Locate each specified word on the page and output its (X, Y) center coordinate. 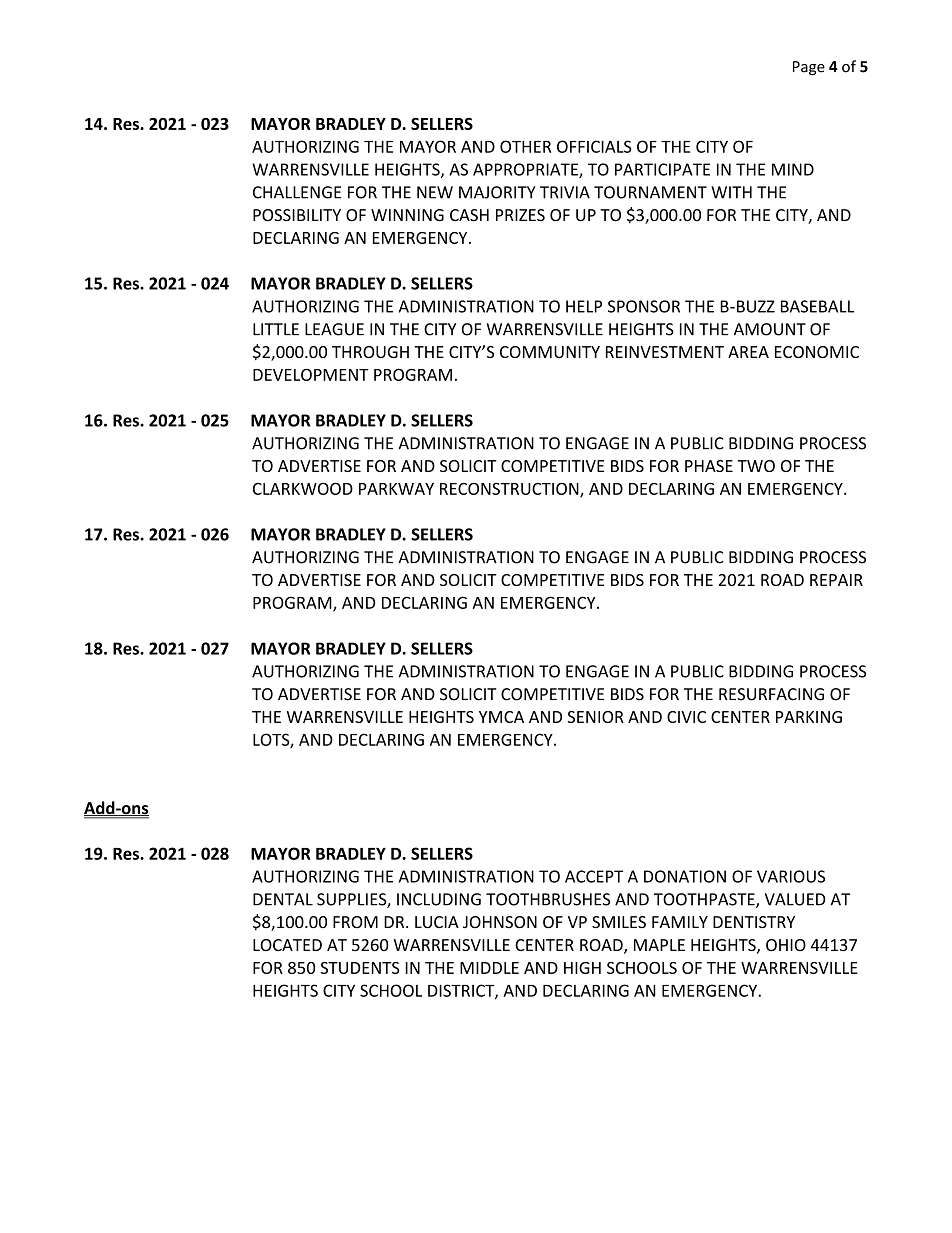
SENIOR (595, 717)
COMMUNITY (550, 352)
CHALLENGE (297, 192)
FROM (355, 922)
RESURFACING (771, 694)
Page (809, 68)
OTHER (525, 146)
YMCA (501, 717)
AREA (748, 352)
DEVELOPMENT (311, 374)
